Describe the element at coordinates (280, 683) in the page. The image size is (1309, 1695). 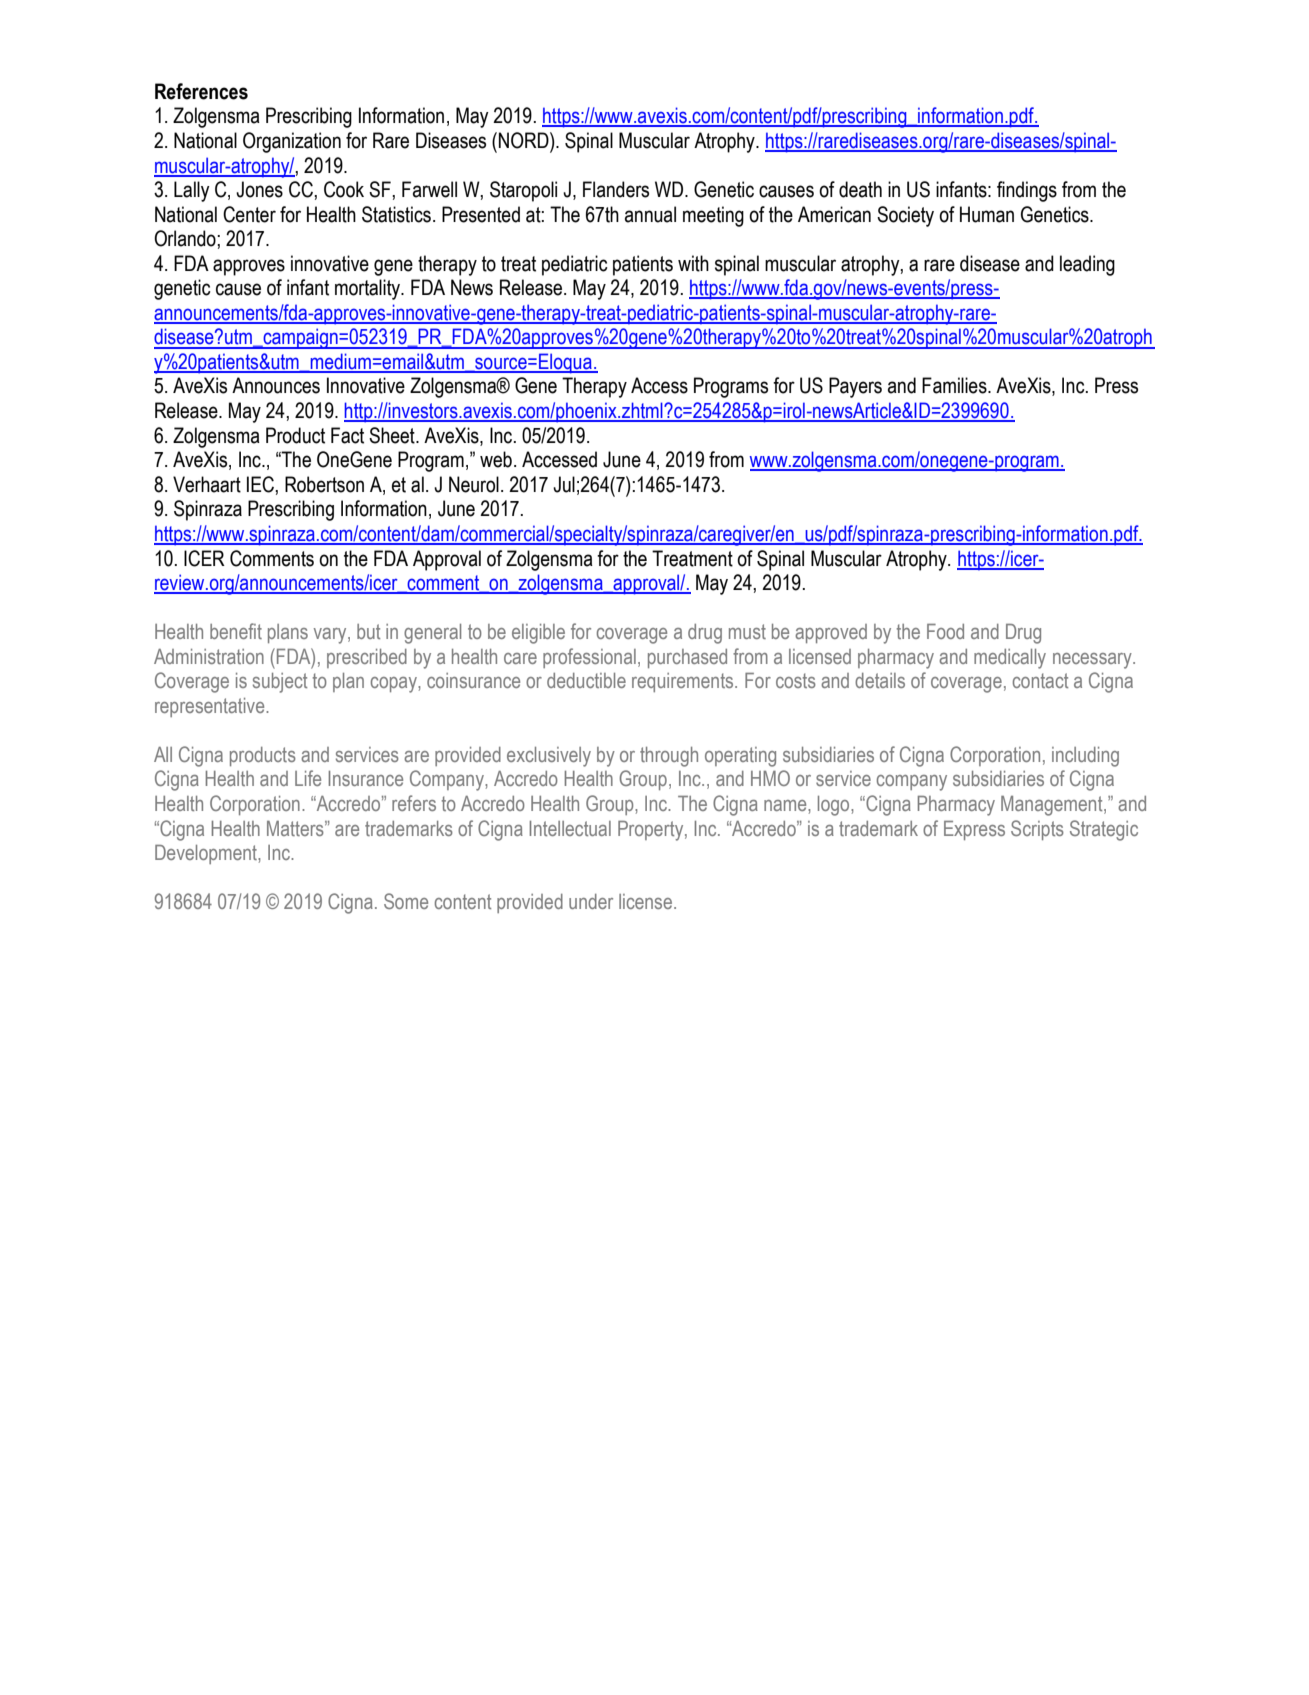
I see `subject` at that location.
